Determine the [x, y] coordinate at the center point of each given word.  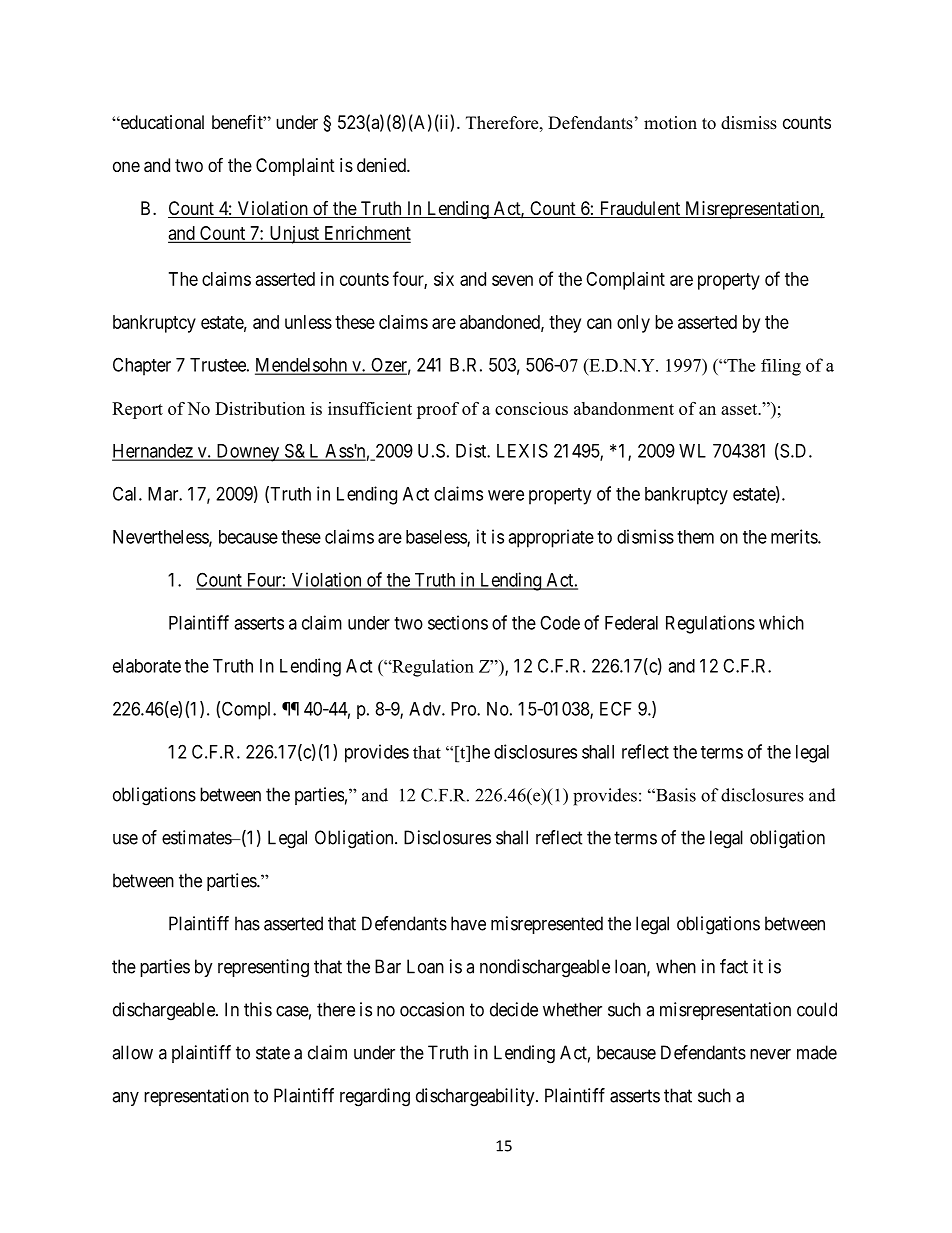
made [817, 1052]
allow [132, 1052]
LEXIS [522, 450]
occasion [432, 1009]
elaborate [147, 666]
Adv [426, 709]
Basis [675, 795]
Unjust [294, 235]
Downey [248, 453]
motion [670, 123]
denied [382, 165]
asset [740, 409]
